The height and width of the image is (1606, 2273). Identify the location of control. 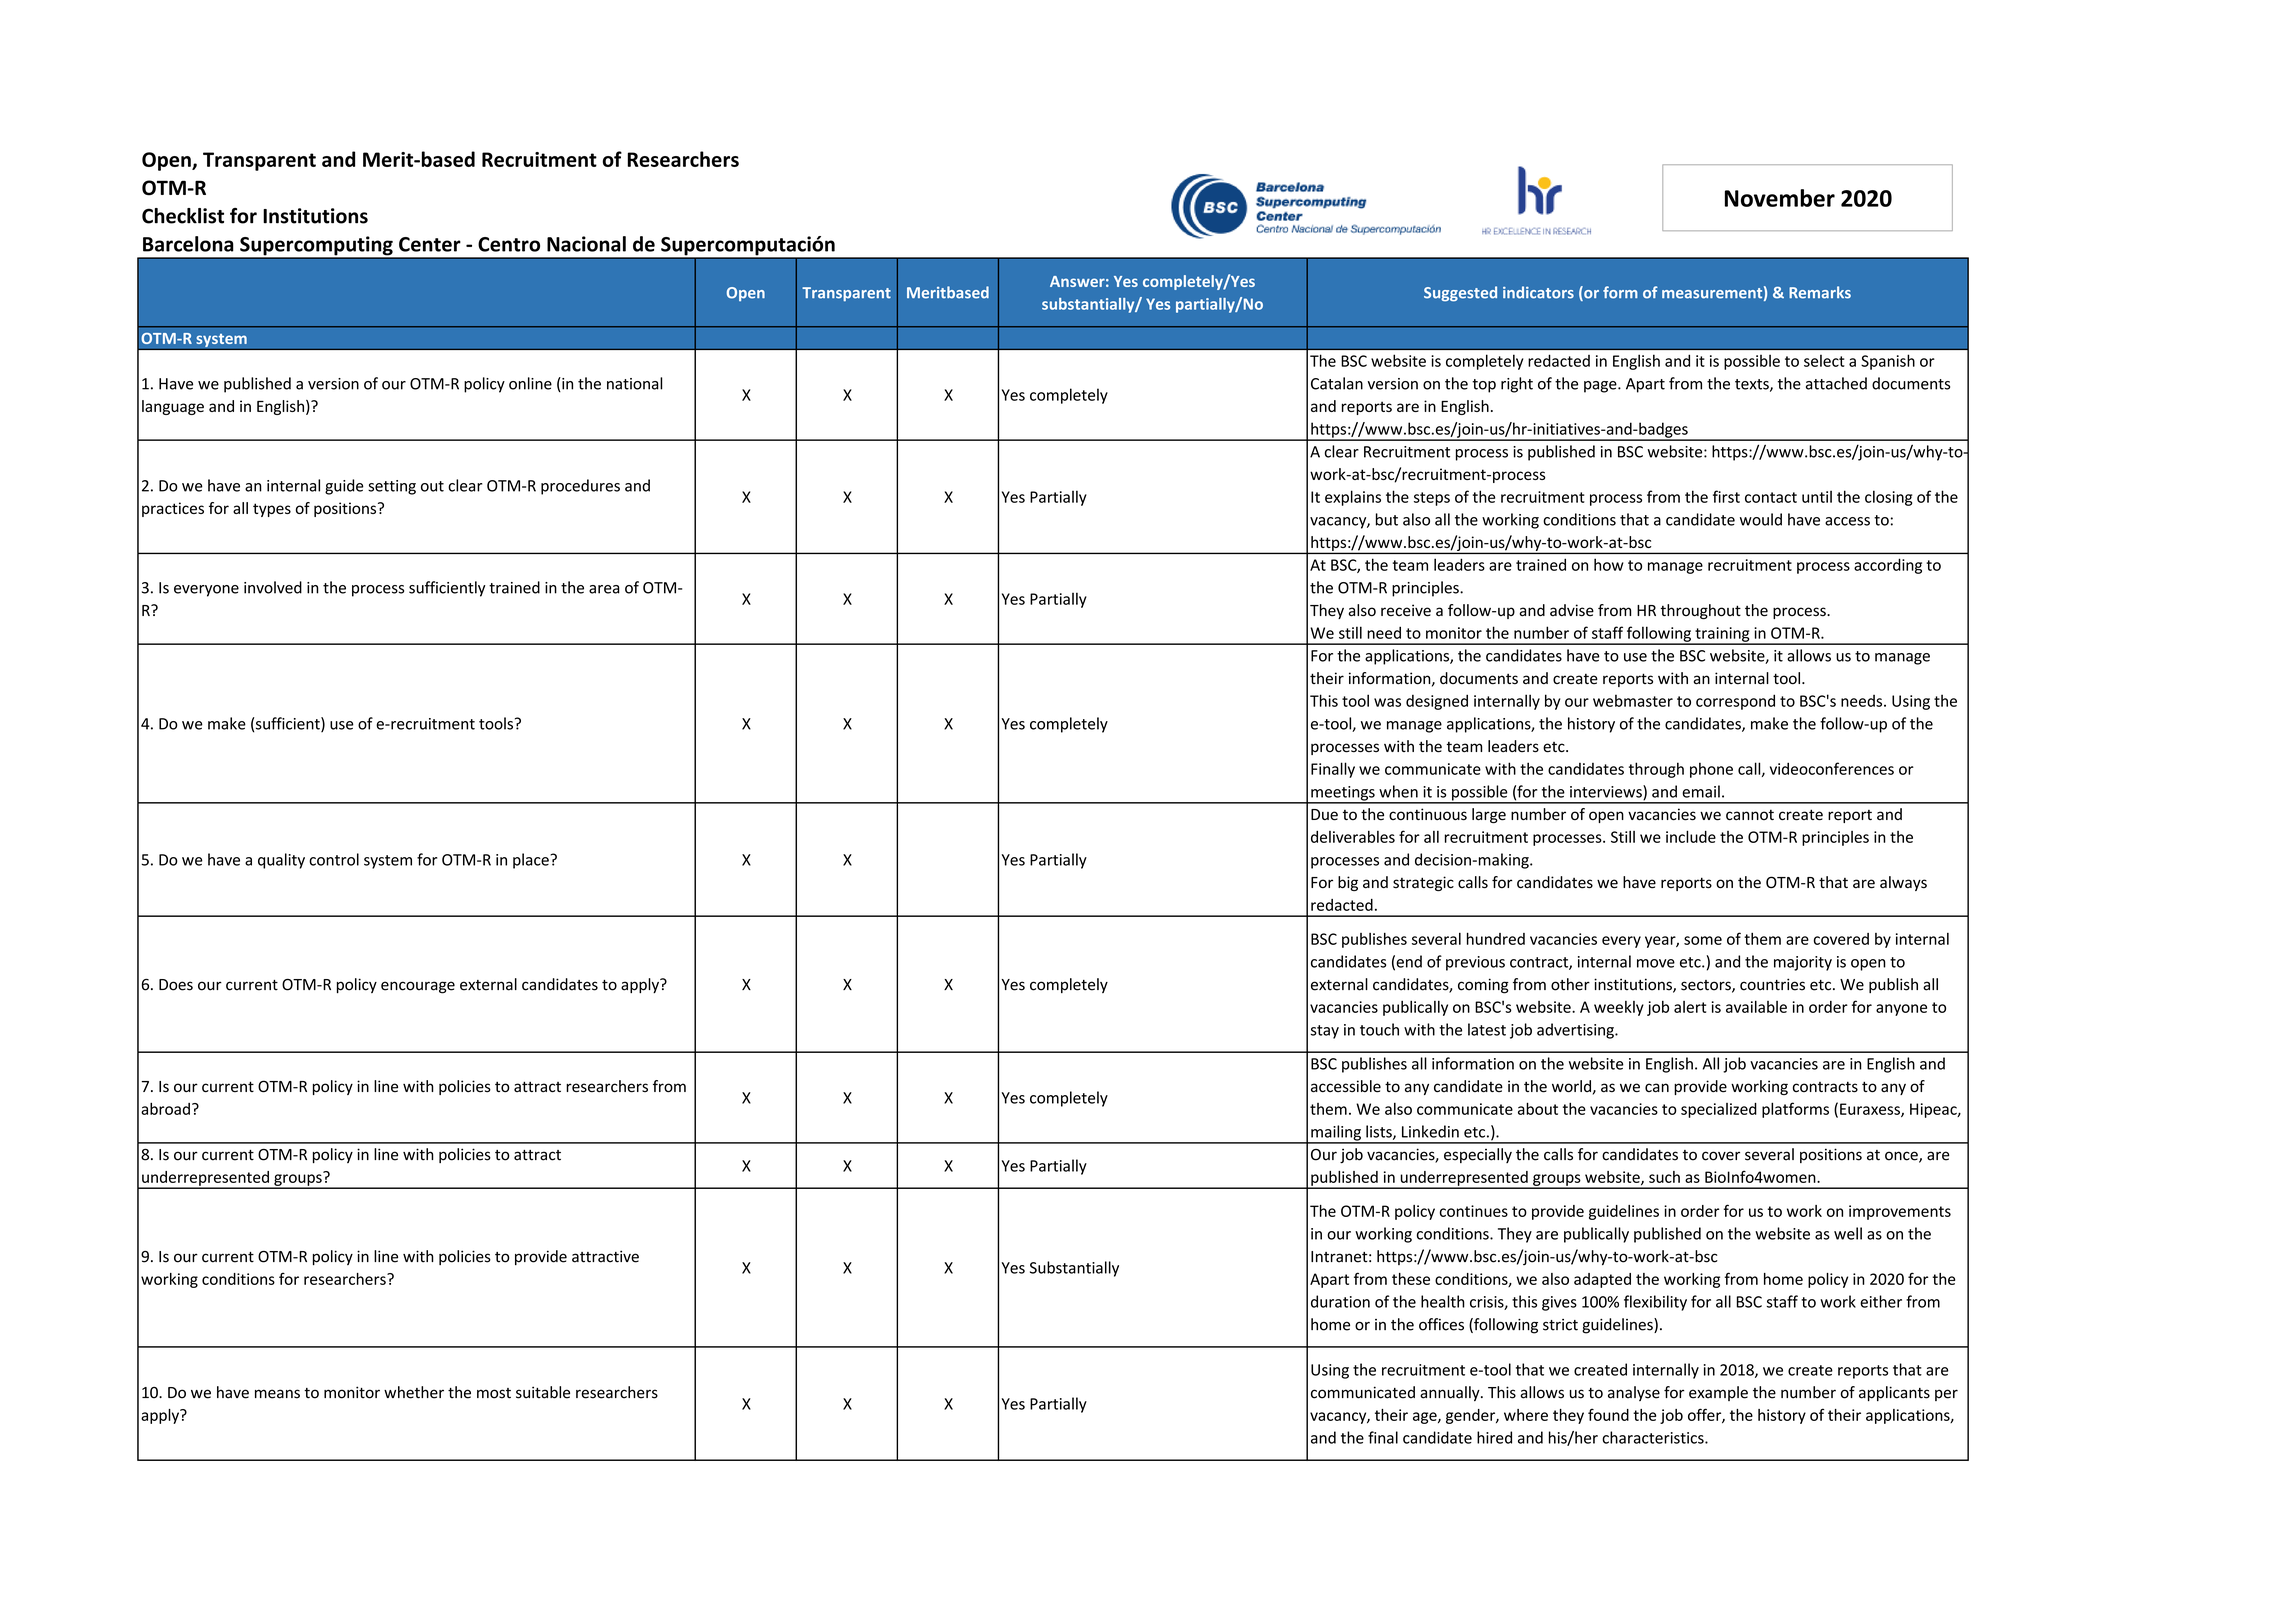
(334, 859).
